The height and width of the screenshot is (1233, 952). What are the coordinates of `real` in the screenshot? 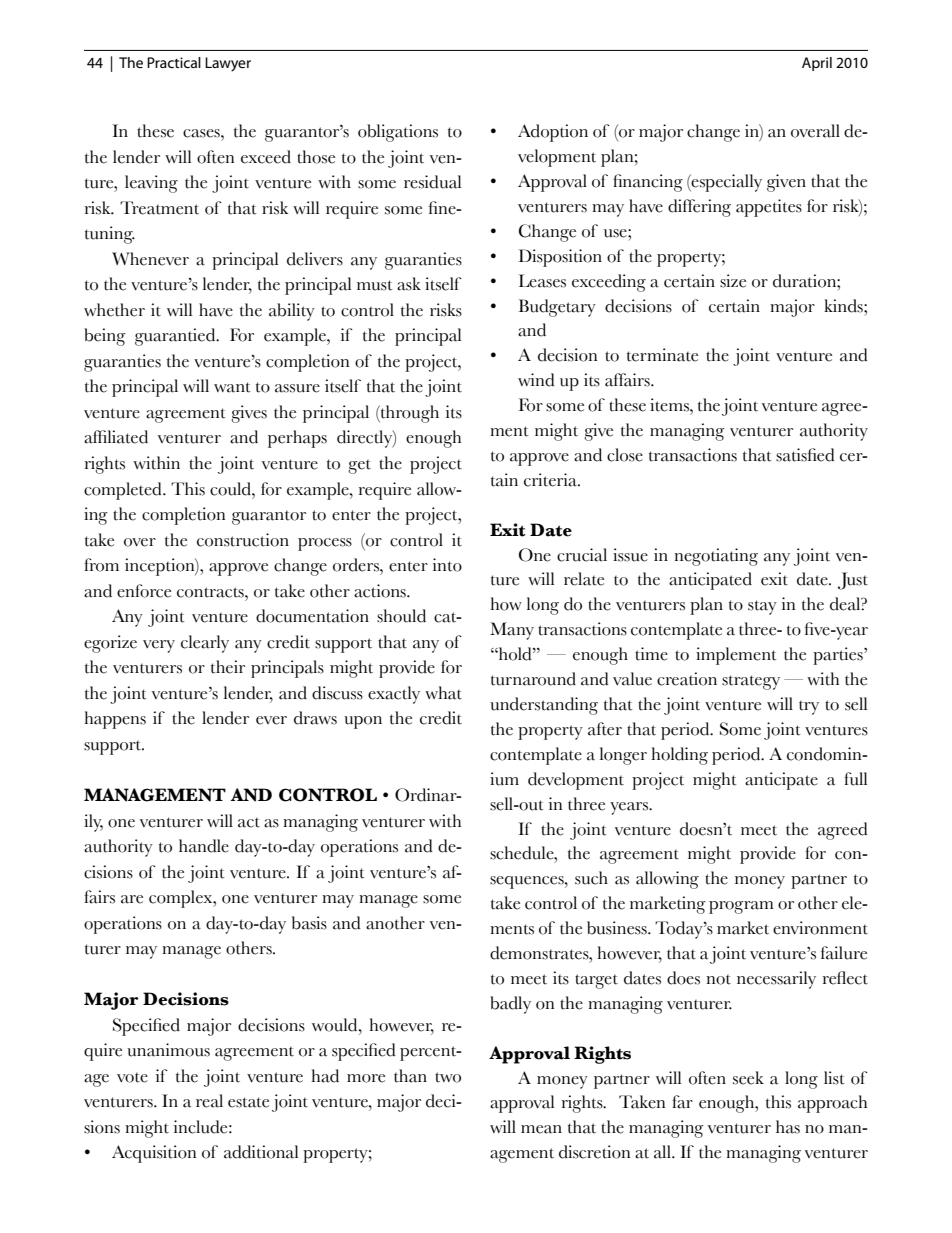 It's located at (209, 1101).
